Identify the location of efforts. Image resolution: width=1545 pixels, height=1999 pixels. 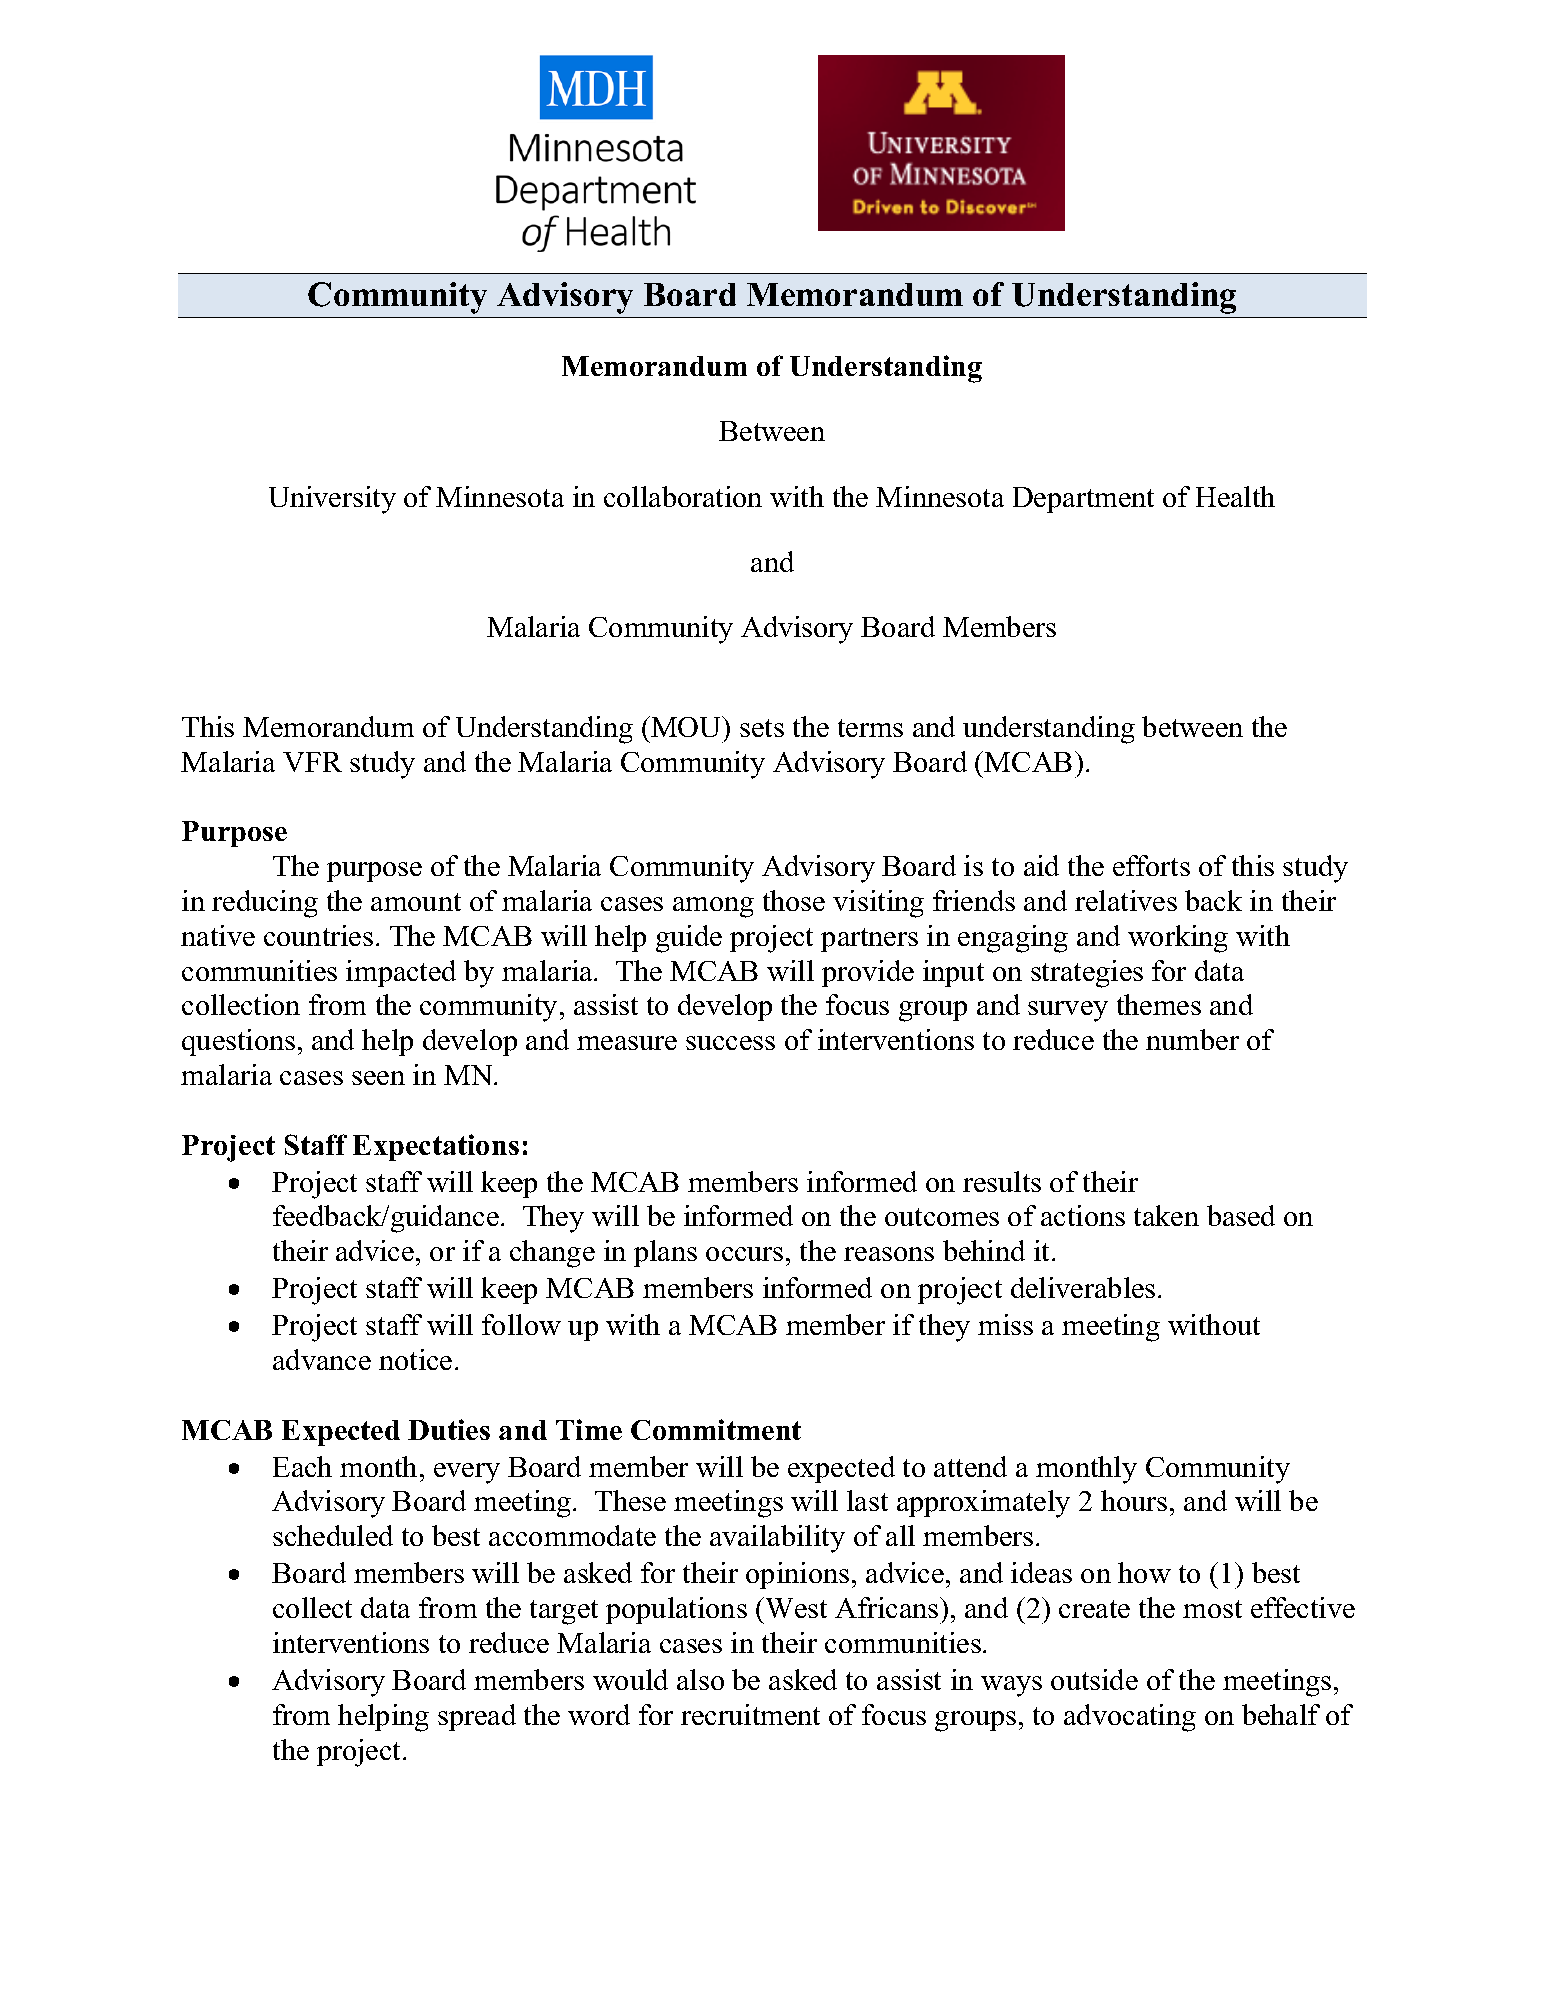
(1151, 865).
